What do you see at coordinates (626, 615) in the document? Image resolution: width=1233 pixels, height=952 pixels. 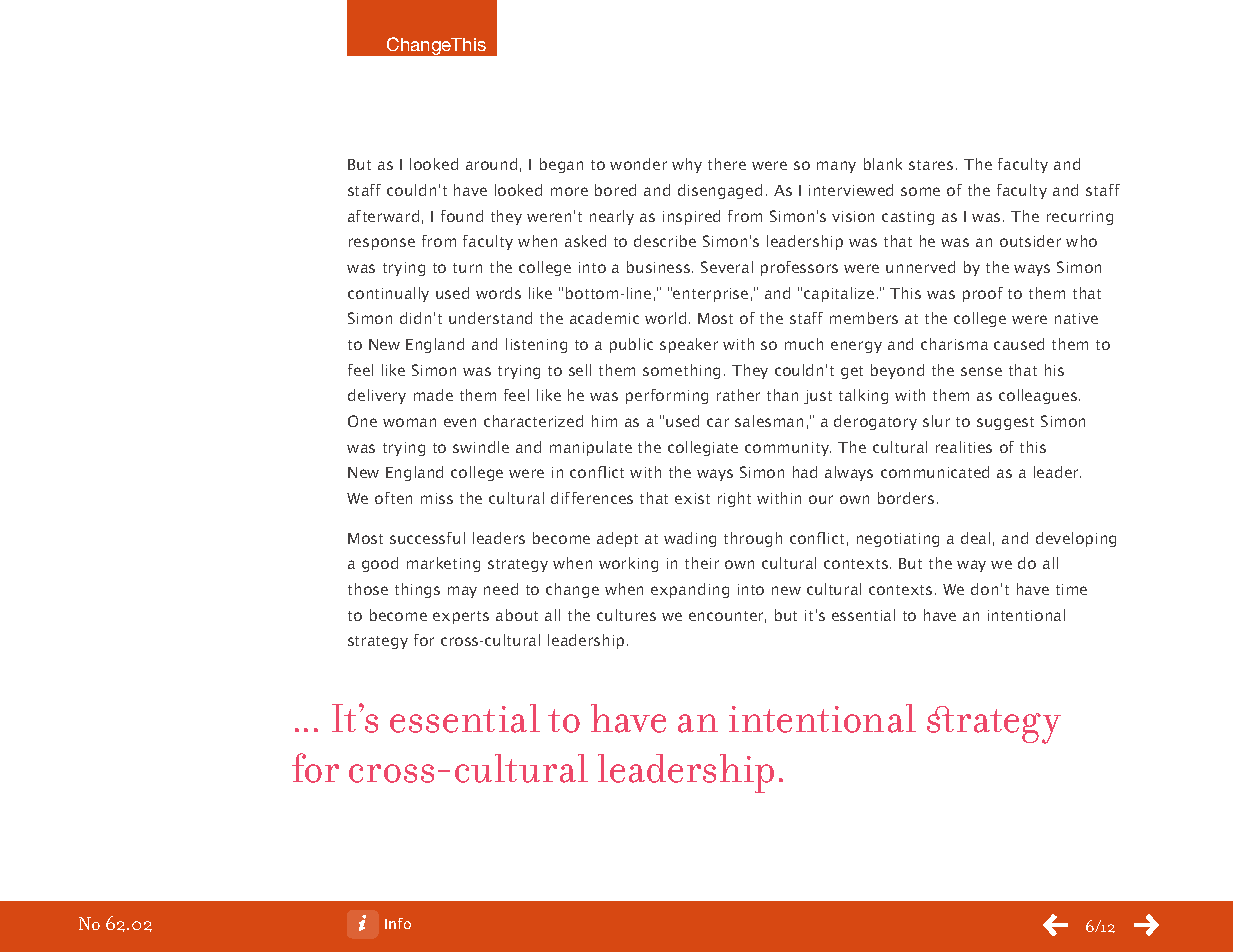 I see `cultures` at bounding box center [626, 615].
